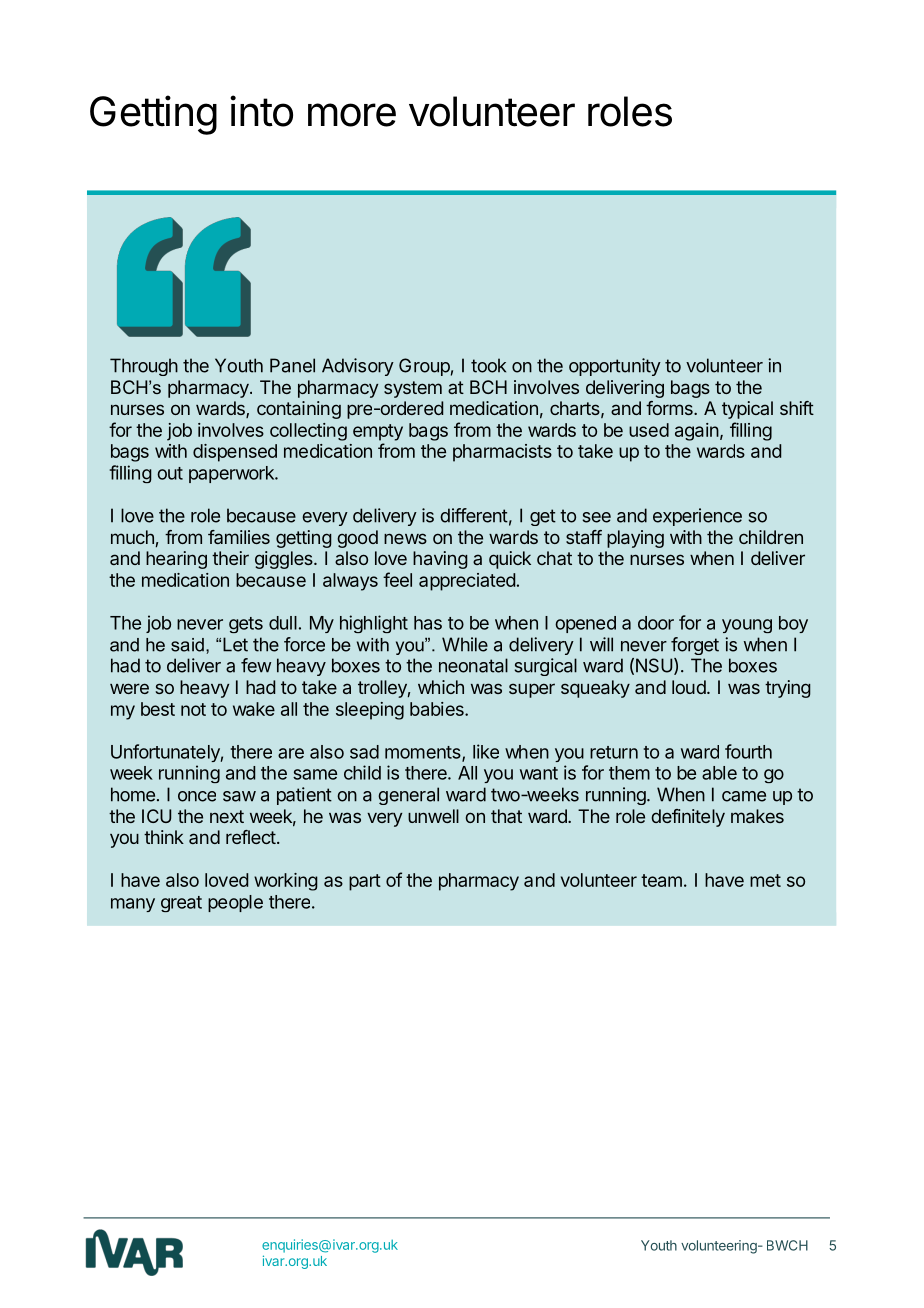 The height and width of the page is (1308, 924). What do you see at coordinates (235, 903) in the page?
I see `people` at bounding box center [235, 903].
